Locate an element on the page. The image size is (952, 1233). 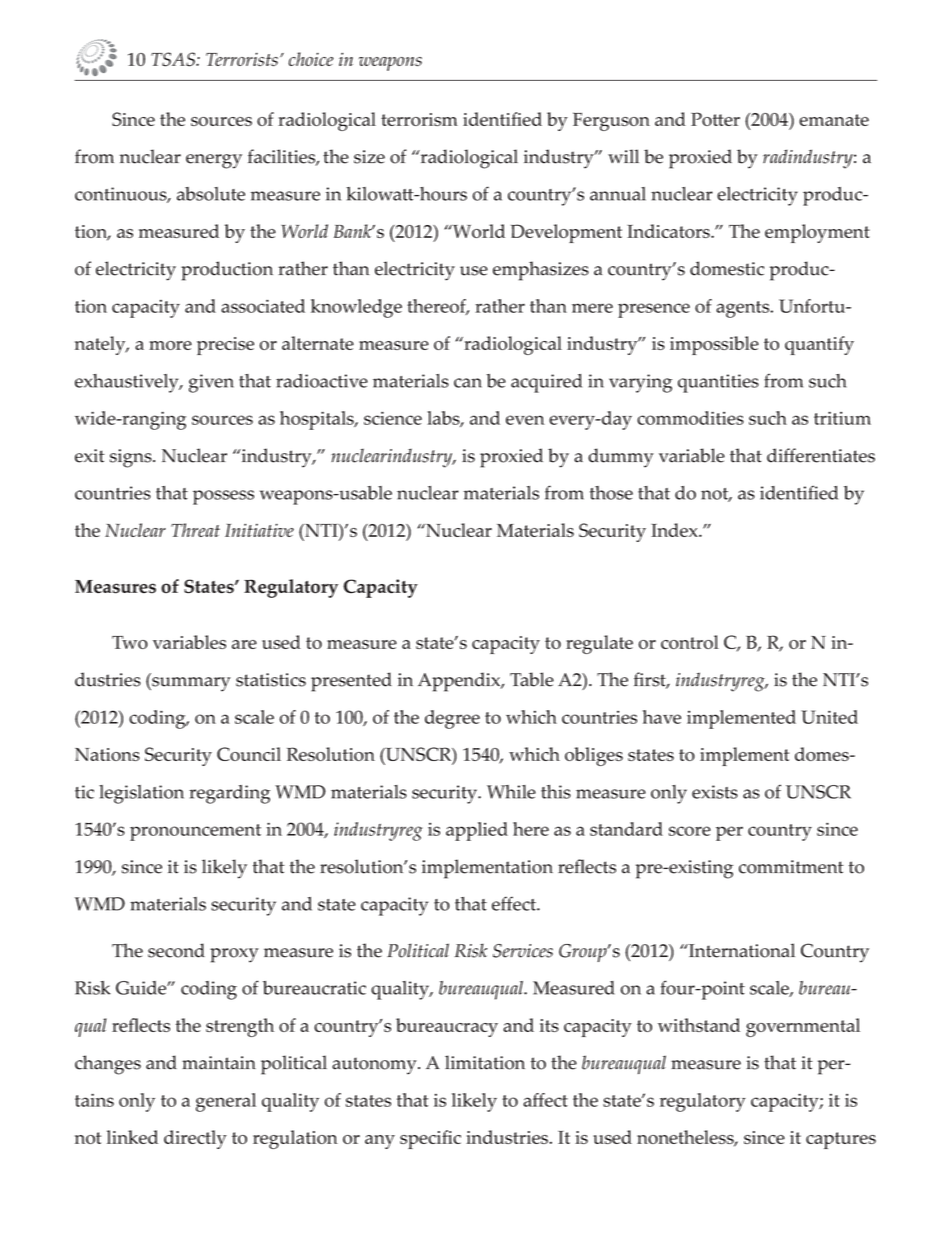
emanate is located at coordinates (834, 120).
